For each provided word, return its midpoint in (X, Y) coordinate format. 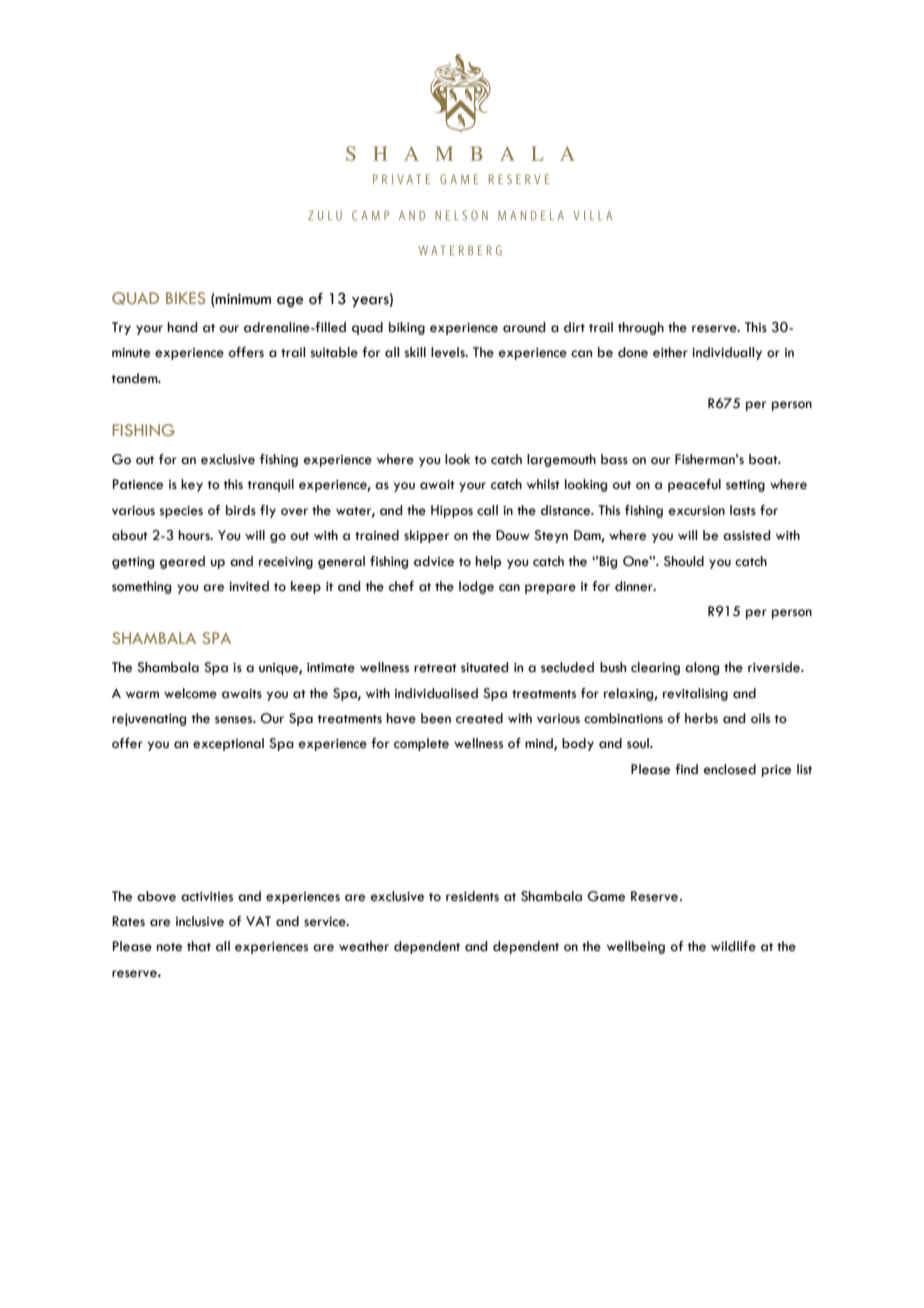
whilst (543, 484)
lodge (476, 587)
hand (182, 327)
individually (727, 353)
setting (745, 486)
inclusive (200, 921)
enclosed (730, 769)
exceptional (228, 744)
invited (249, 586)
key (192, 485)
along (702, 668)
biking (407, 328)
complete (421, 744)
